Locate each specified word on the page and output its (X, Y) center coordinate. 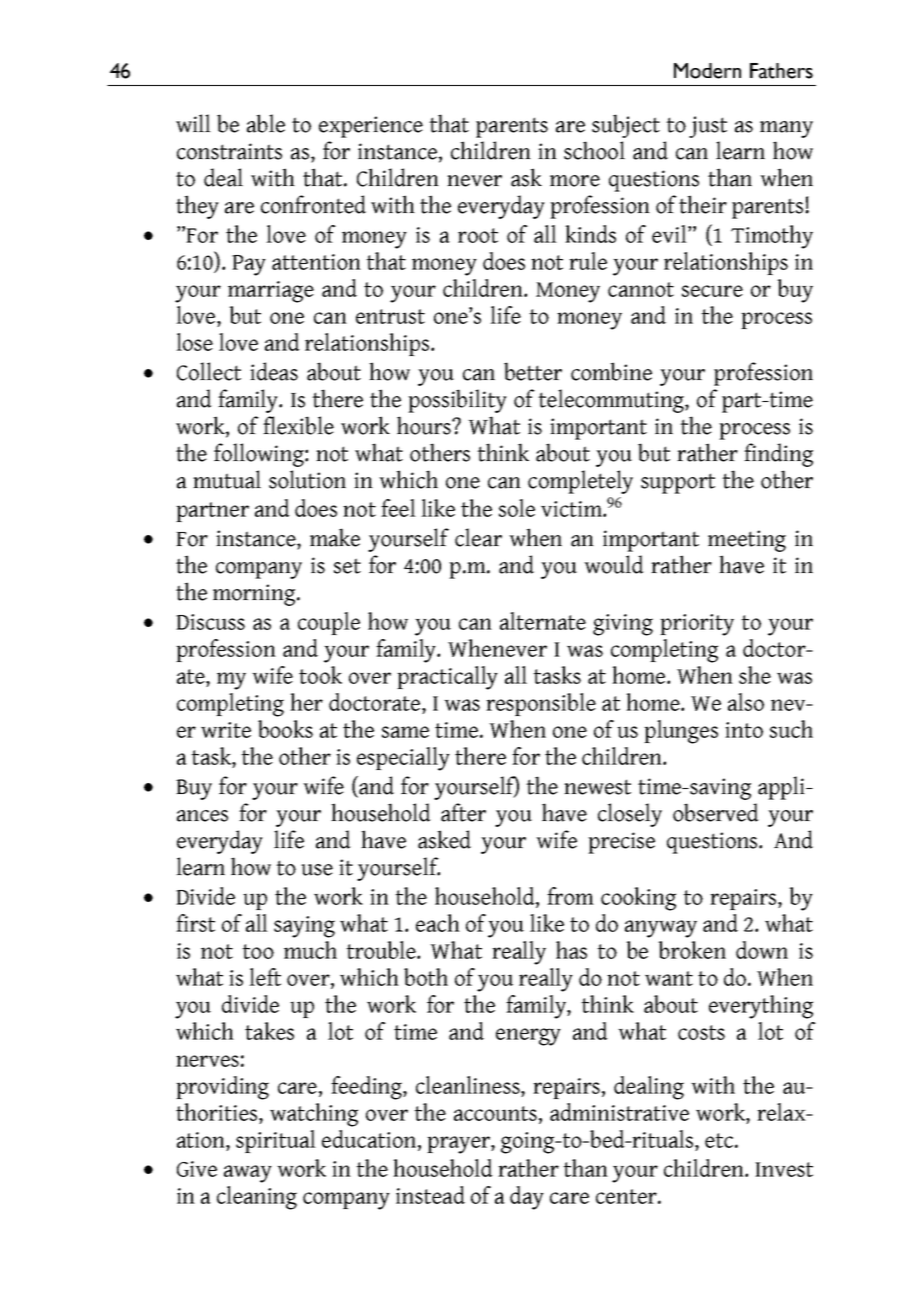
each (438, 923)
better (533, 371)
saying (304, 927)
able (266, 123)
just (708, 127)
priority (697, 625)
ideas (274, 371)
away (248, 1174)
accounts (496, 1113)
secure (712, 291)
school (594, 150)
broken (692, 950)
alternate (543, 621)
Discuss (210, 622)
